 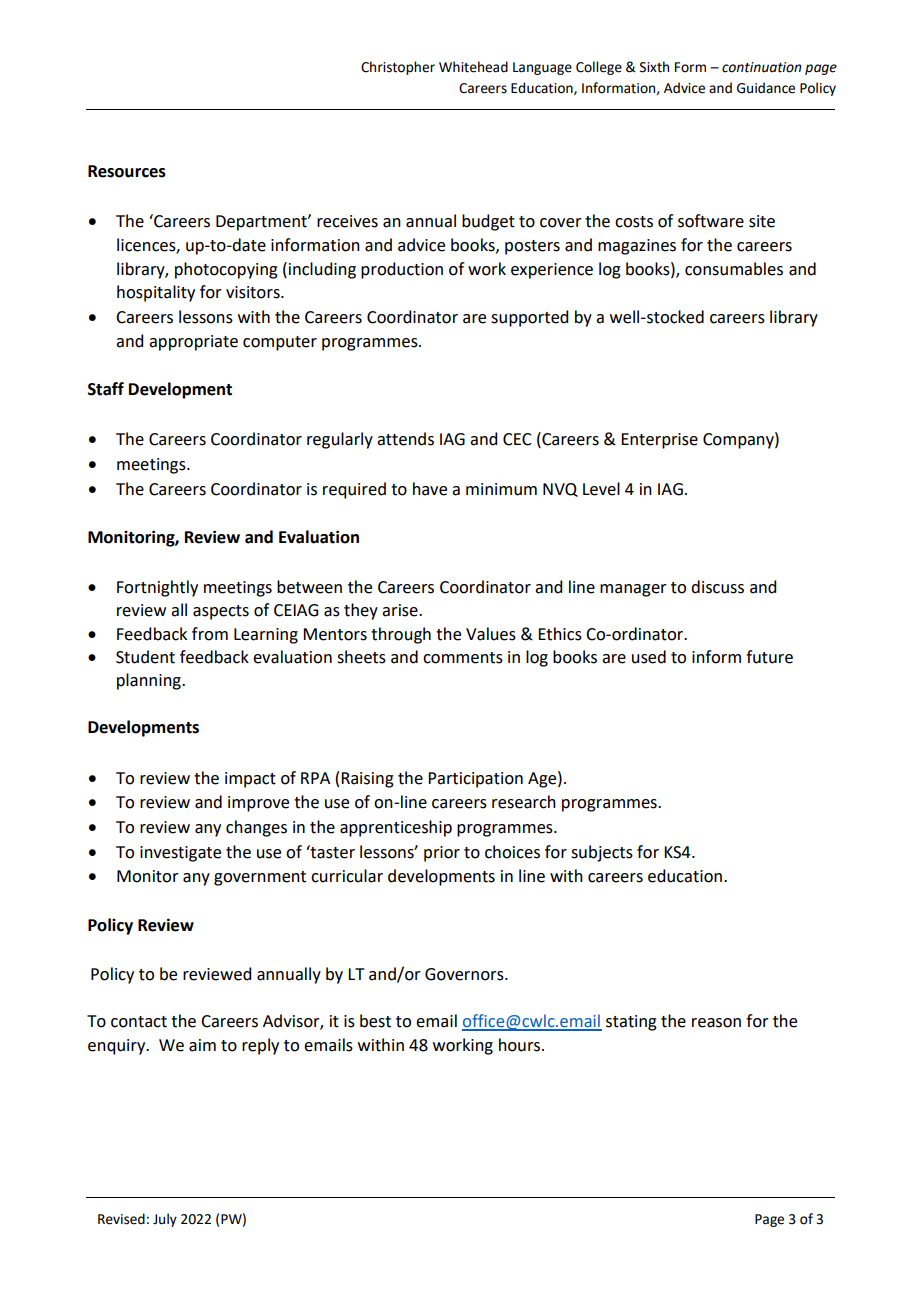 I want to click on Resources, so click(x=127, y=171).
